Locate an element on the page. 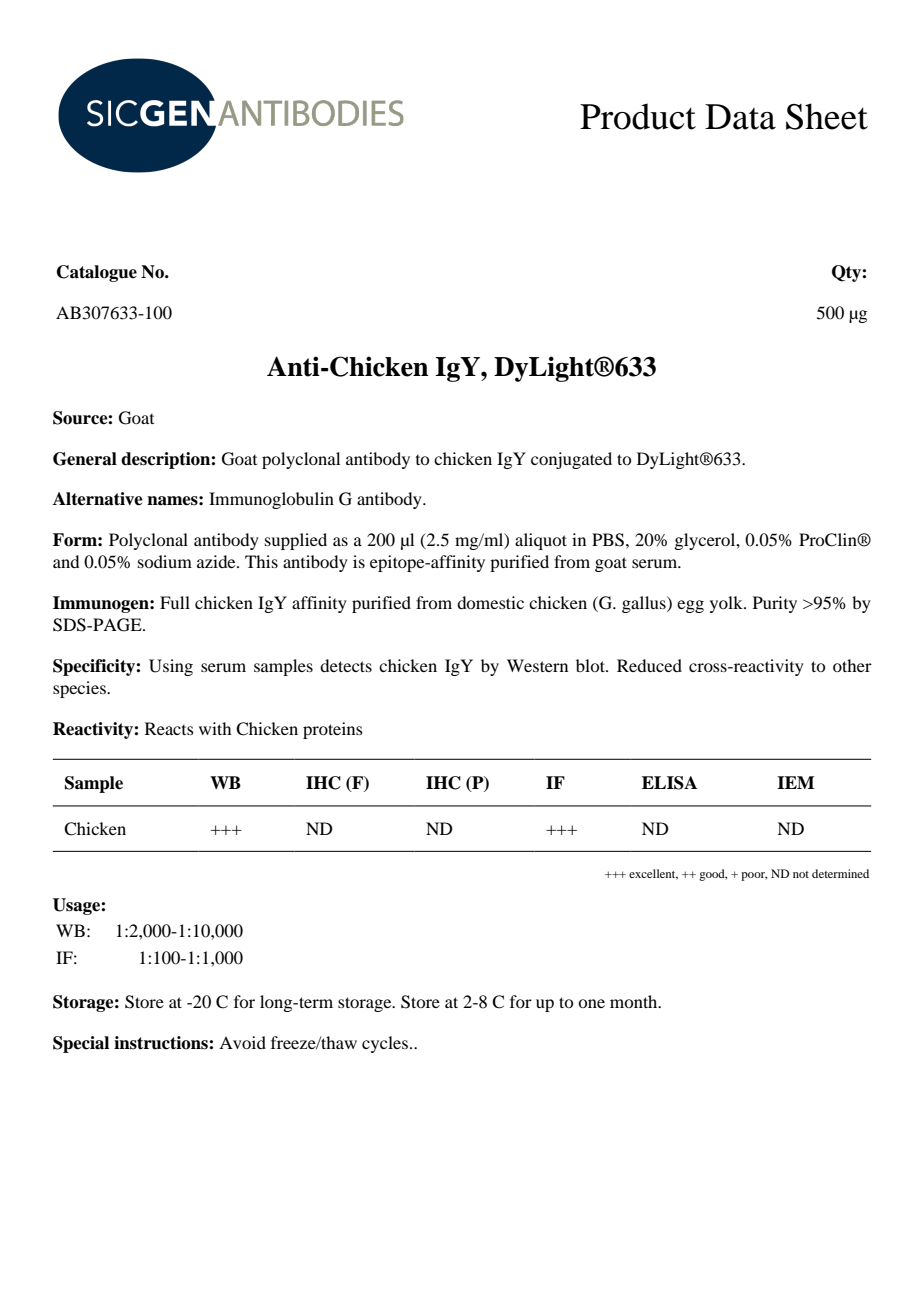  proteins is located at coordinates (333, 730).
